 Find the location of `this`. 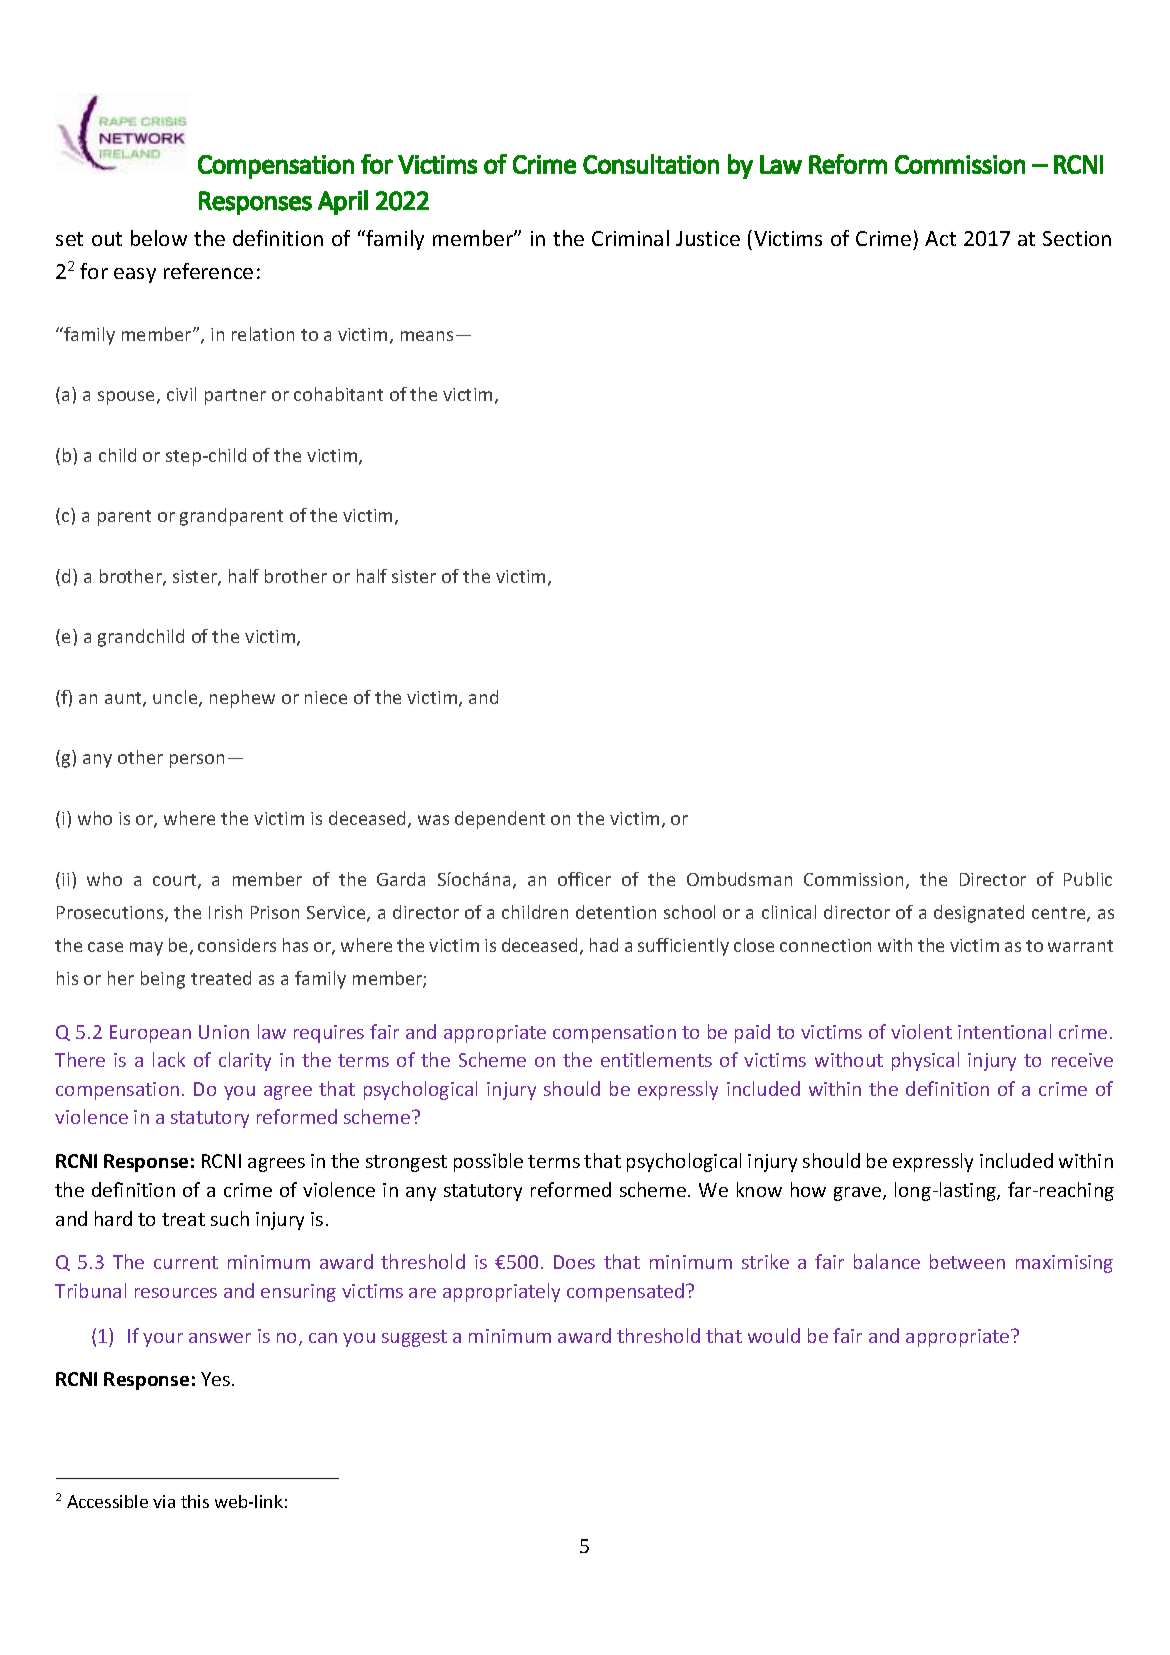

this is located at coordinates (195, 1501).
